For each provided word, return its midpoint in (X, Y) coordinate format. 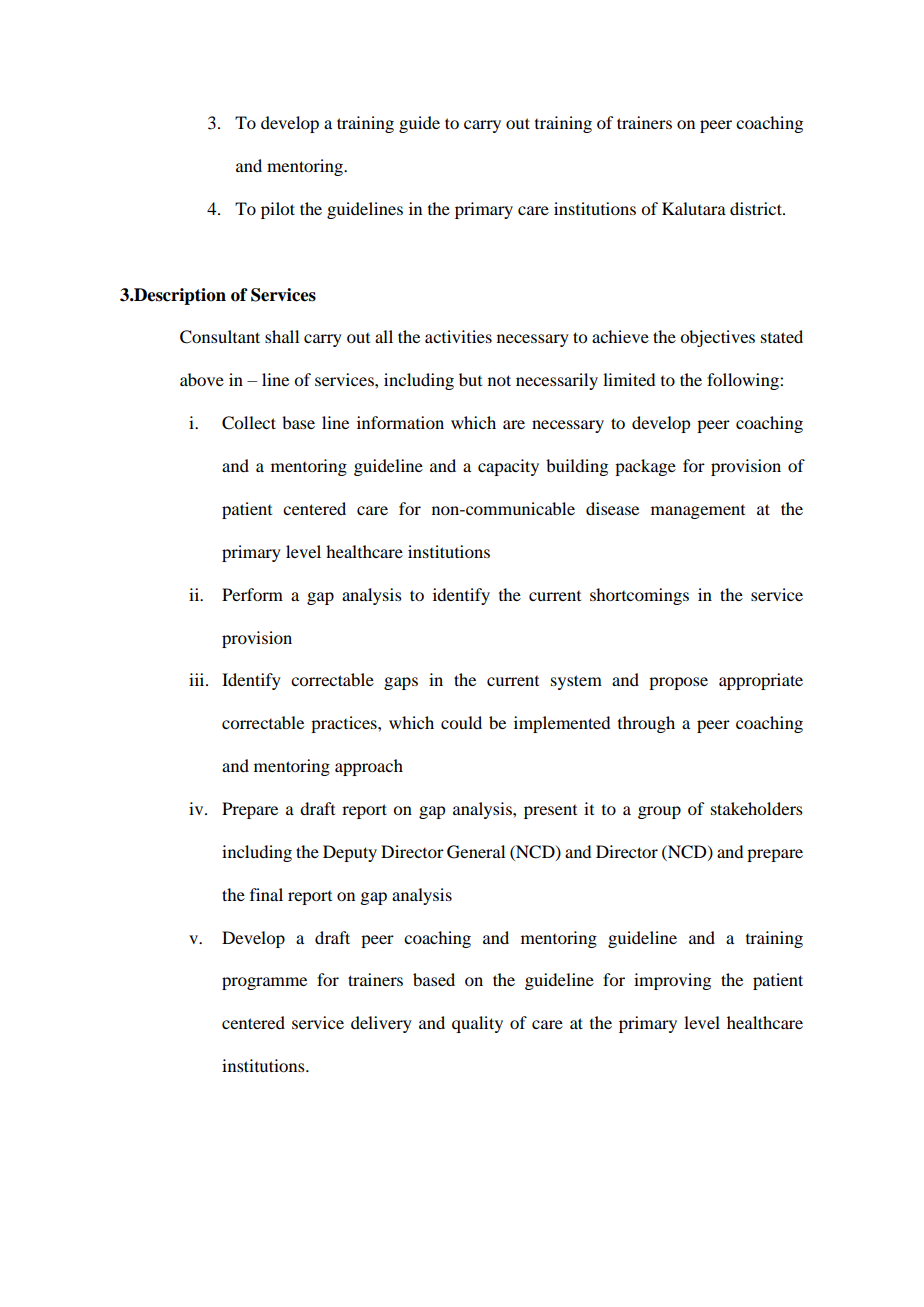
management (698, 512)
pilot (278, 210)
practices (345, 724)
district (757, 208)
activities (458, 336)
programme (264, 983)
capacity (508, 467)
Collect (249, 423)
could (461, 722)
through (646, 724)
